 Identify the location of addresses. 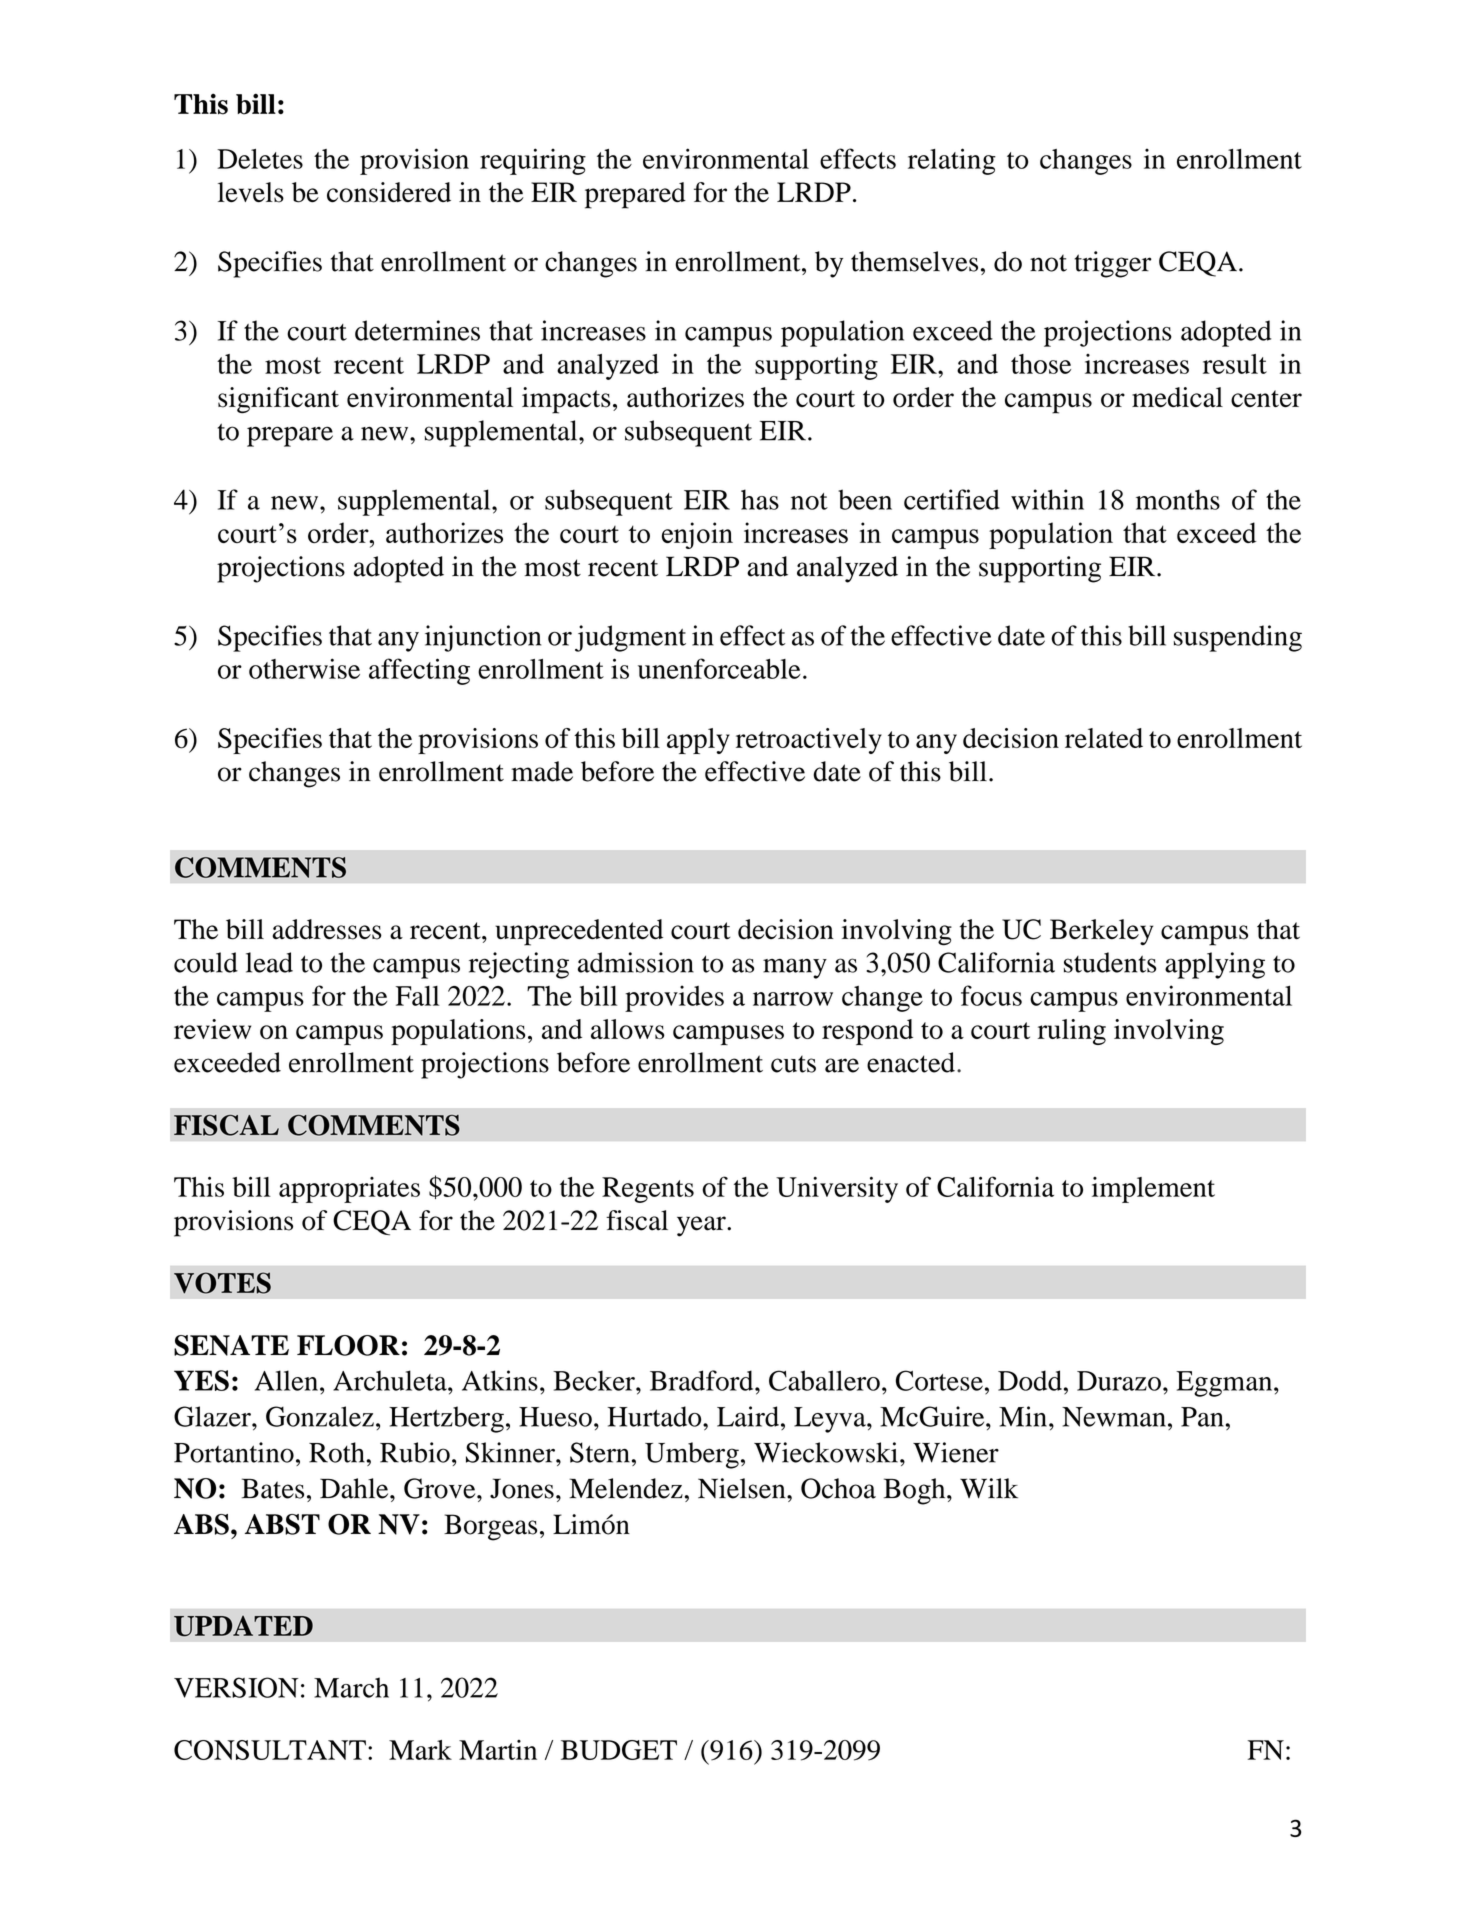
(327, 929).
